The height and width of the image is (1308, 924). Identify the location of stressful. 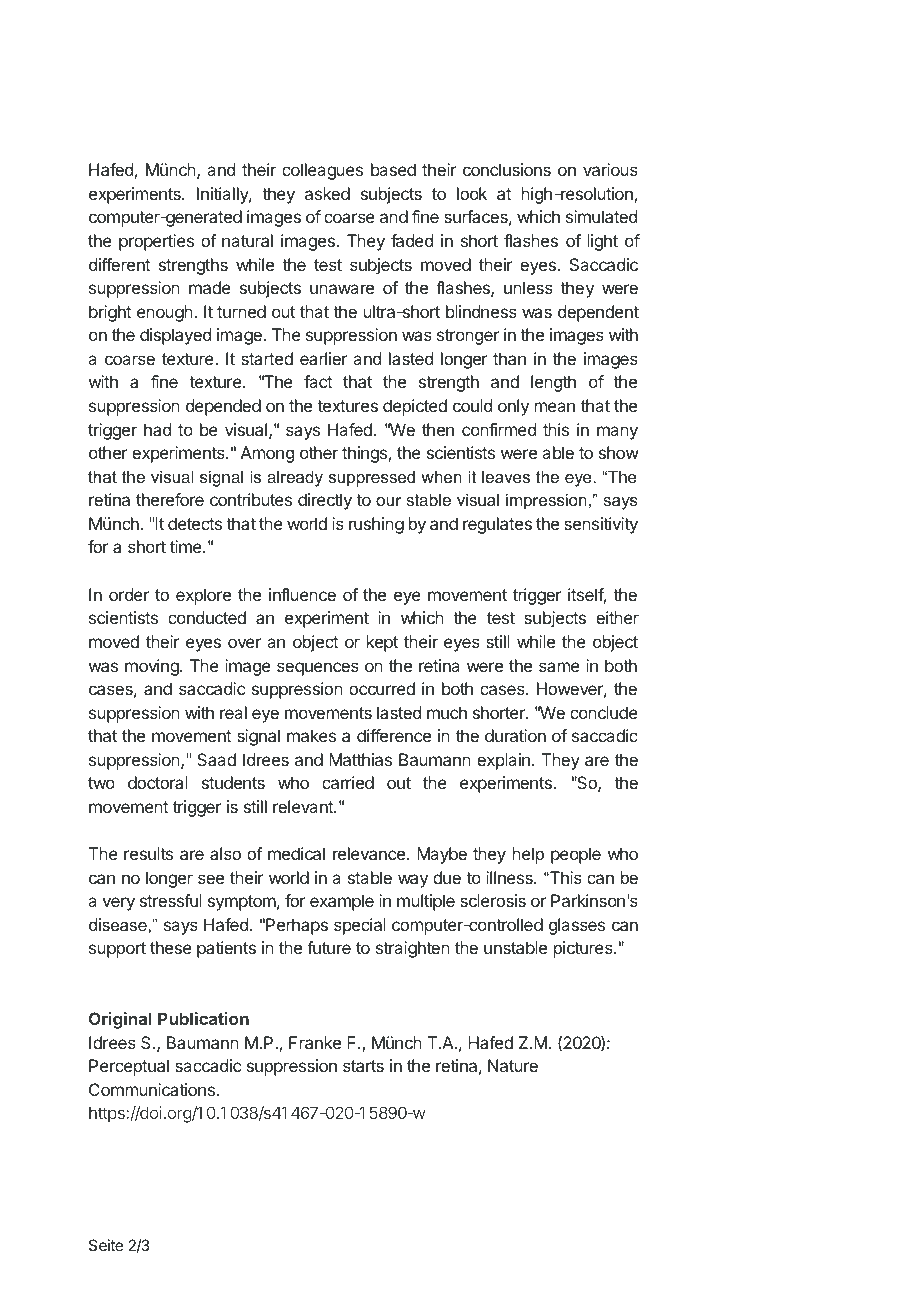
(171, 900).
